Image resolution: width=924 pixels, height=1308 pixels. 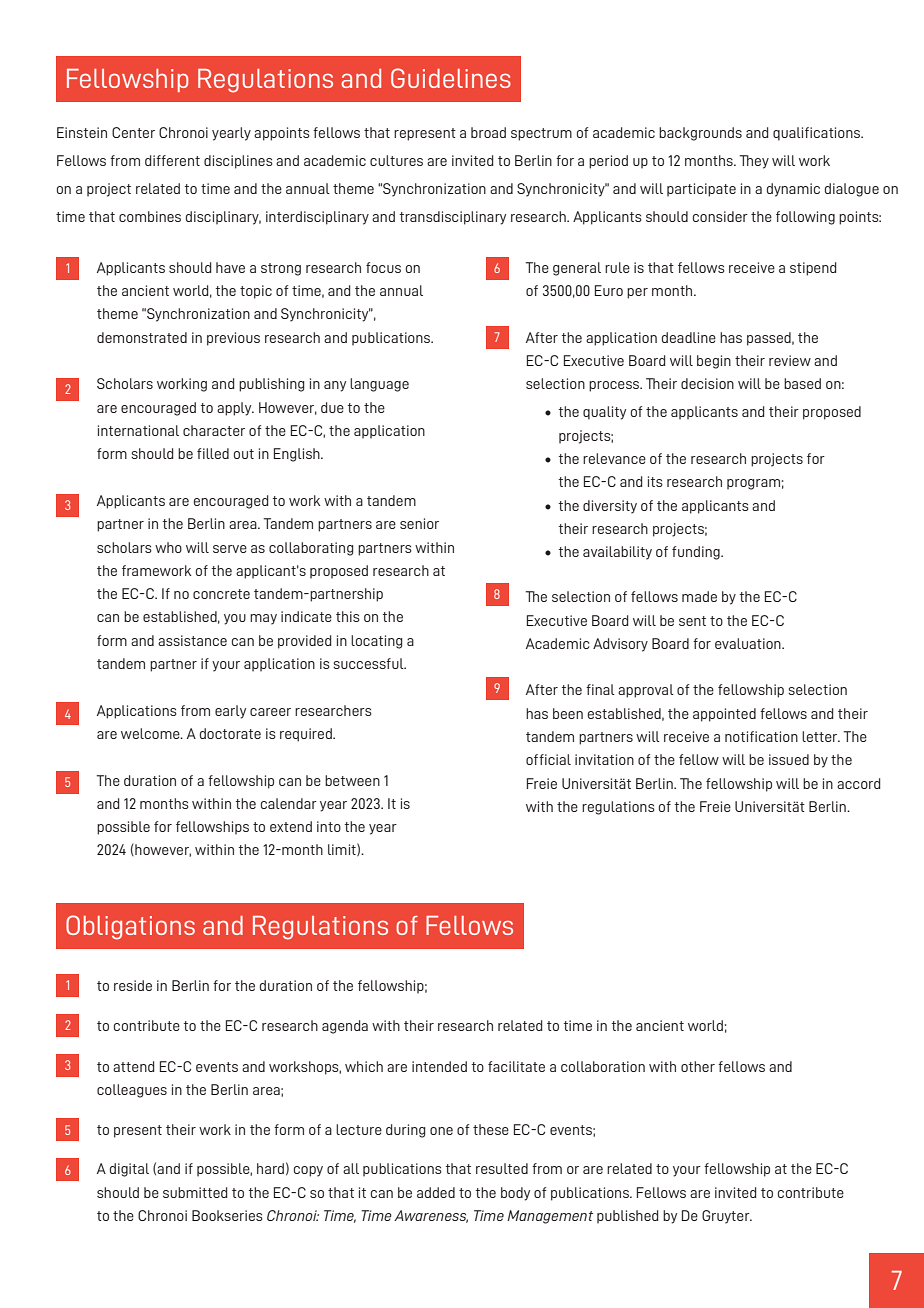 What do you see at coordinates (377, 642) in the image?
I see `locating` at bounding box center [377, 642].
